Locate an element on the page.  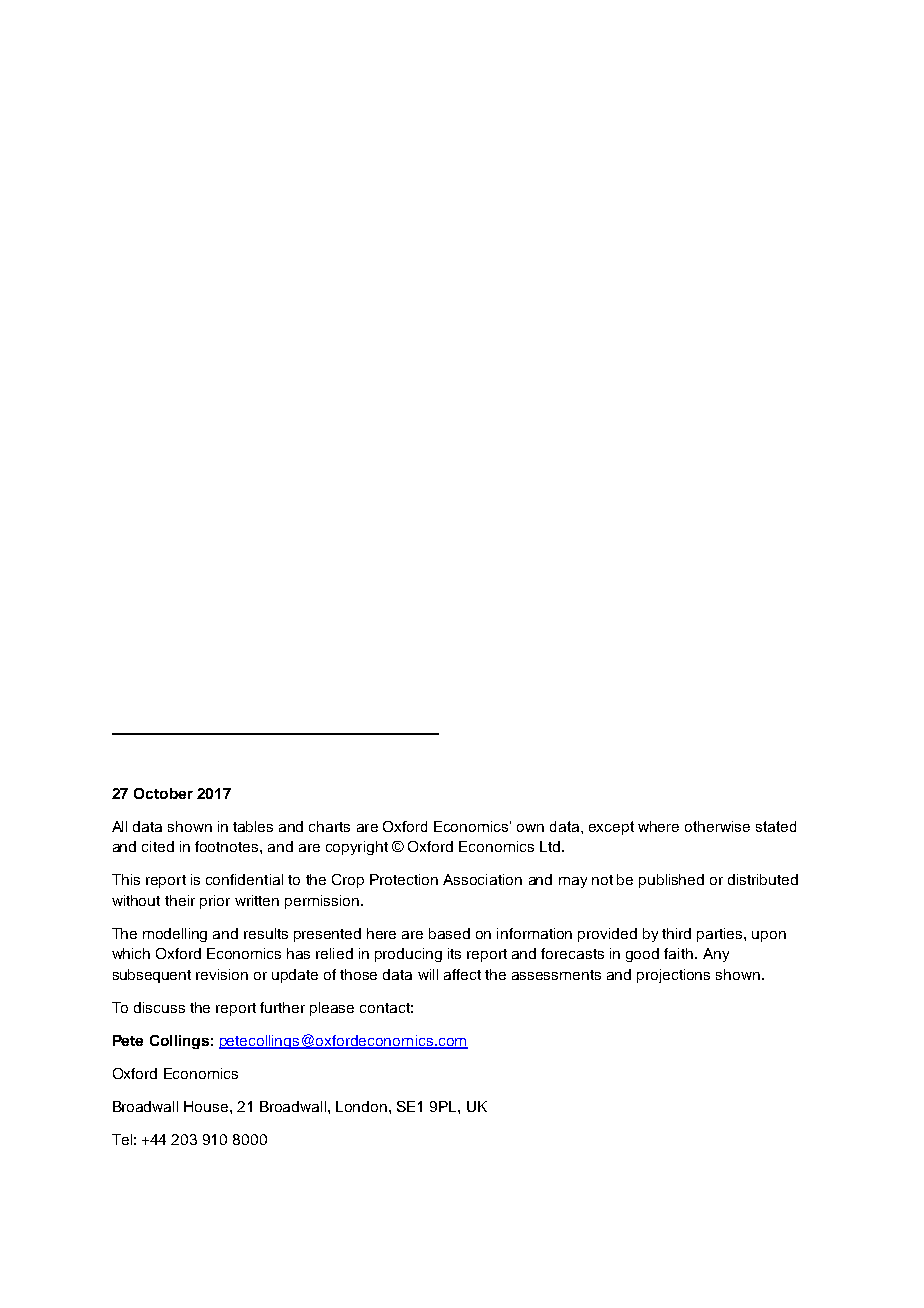
charts is located at coordinates (329, 826).
